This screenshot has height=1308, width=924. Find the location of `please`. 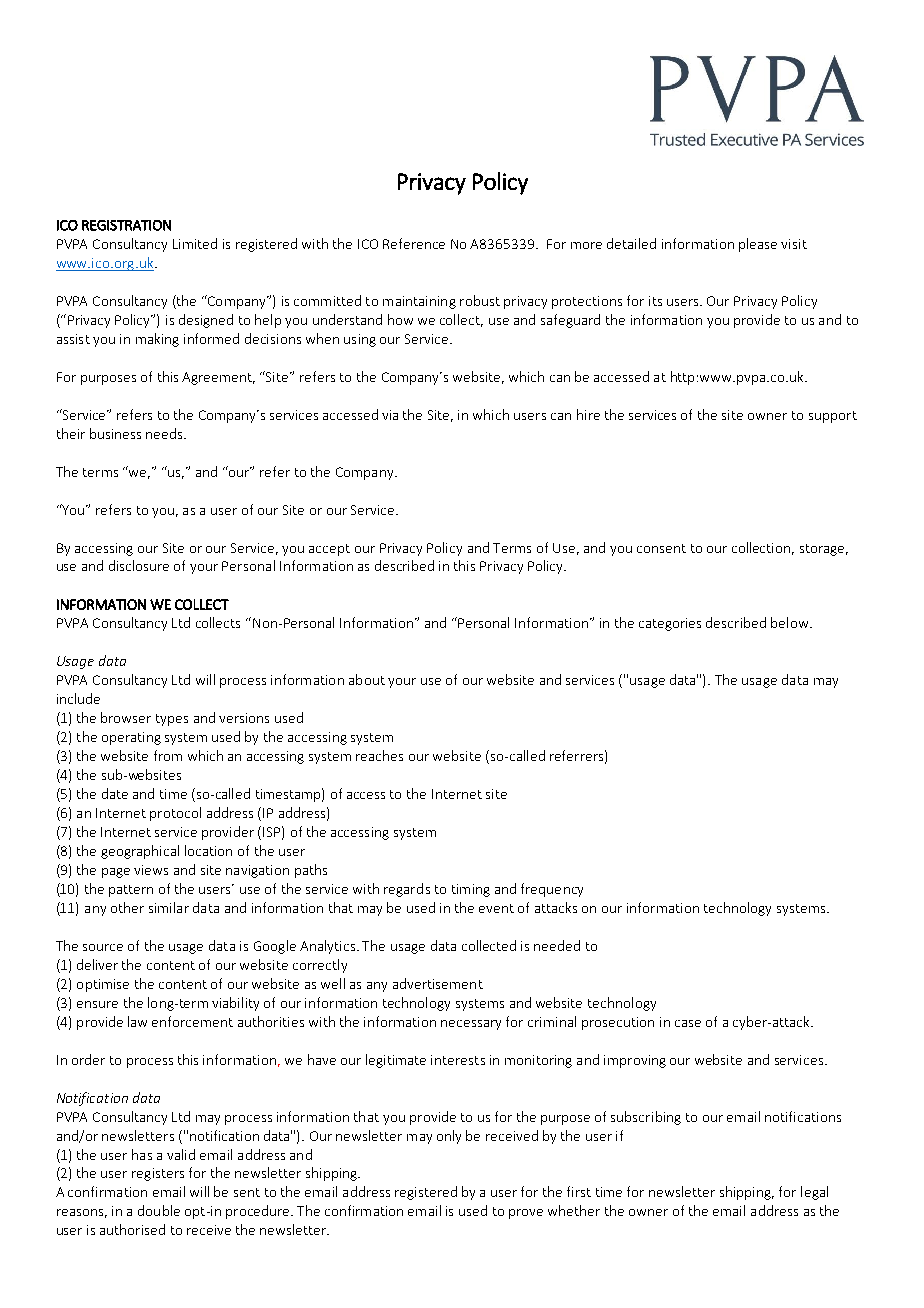

please is located at coordinates (758, 245).
